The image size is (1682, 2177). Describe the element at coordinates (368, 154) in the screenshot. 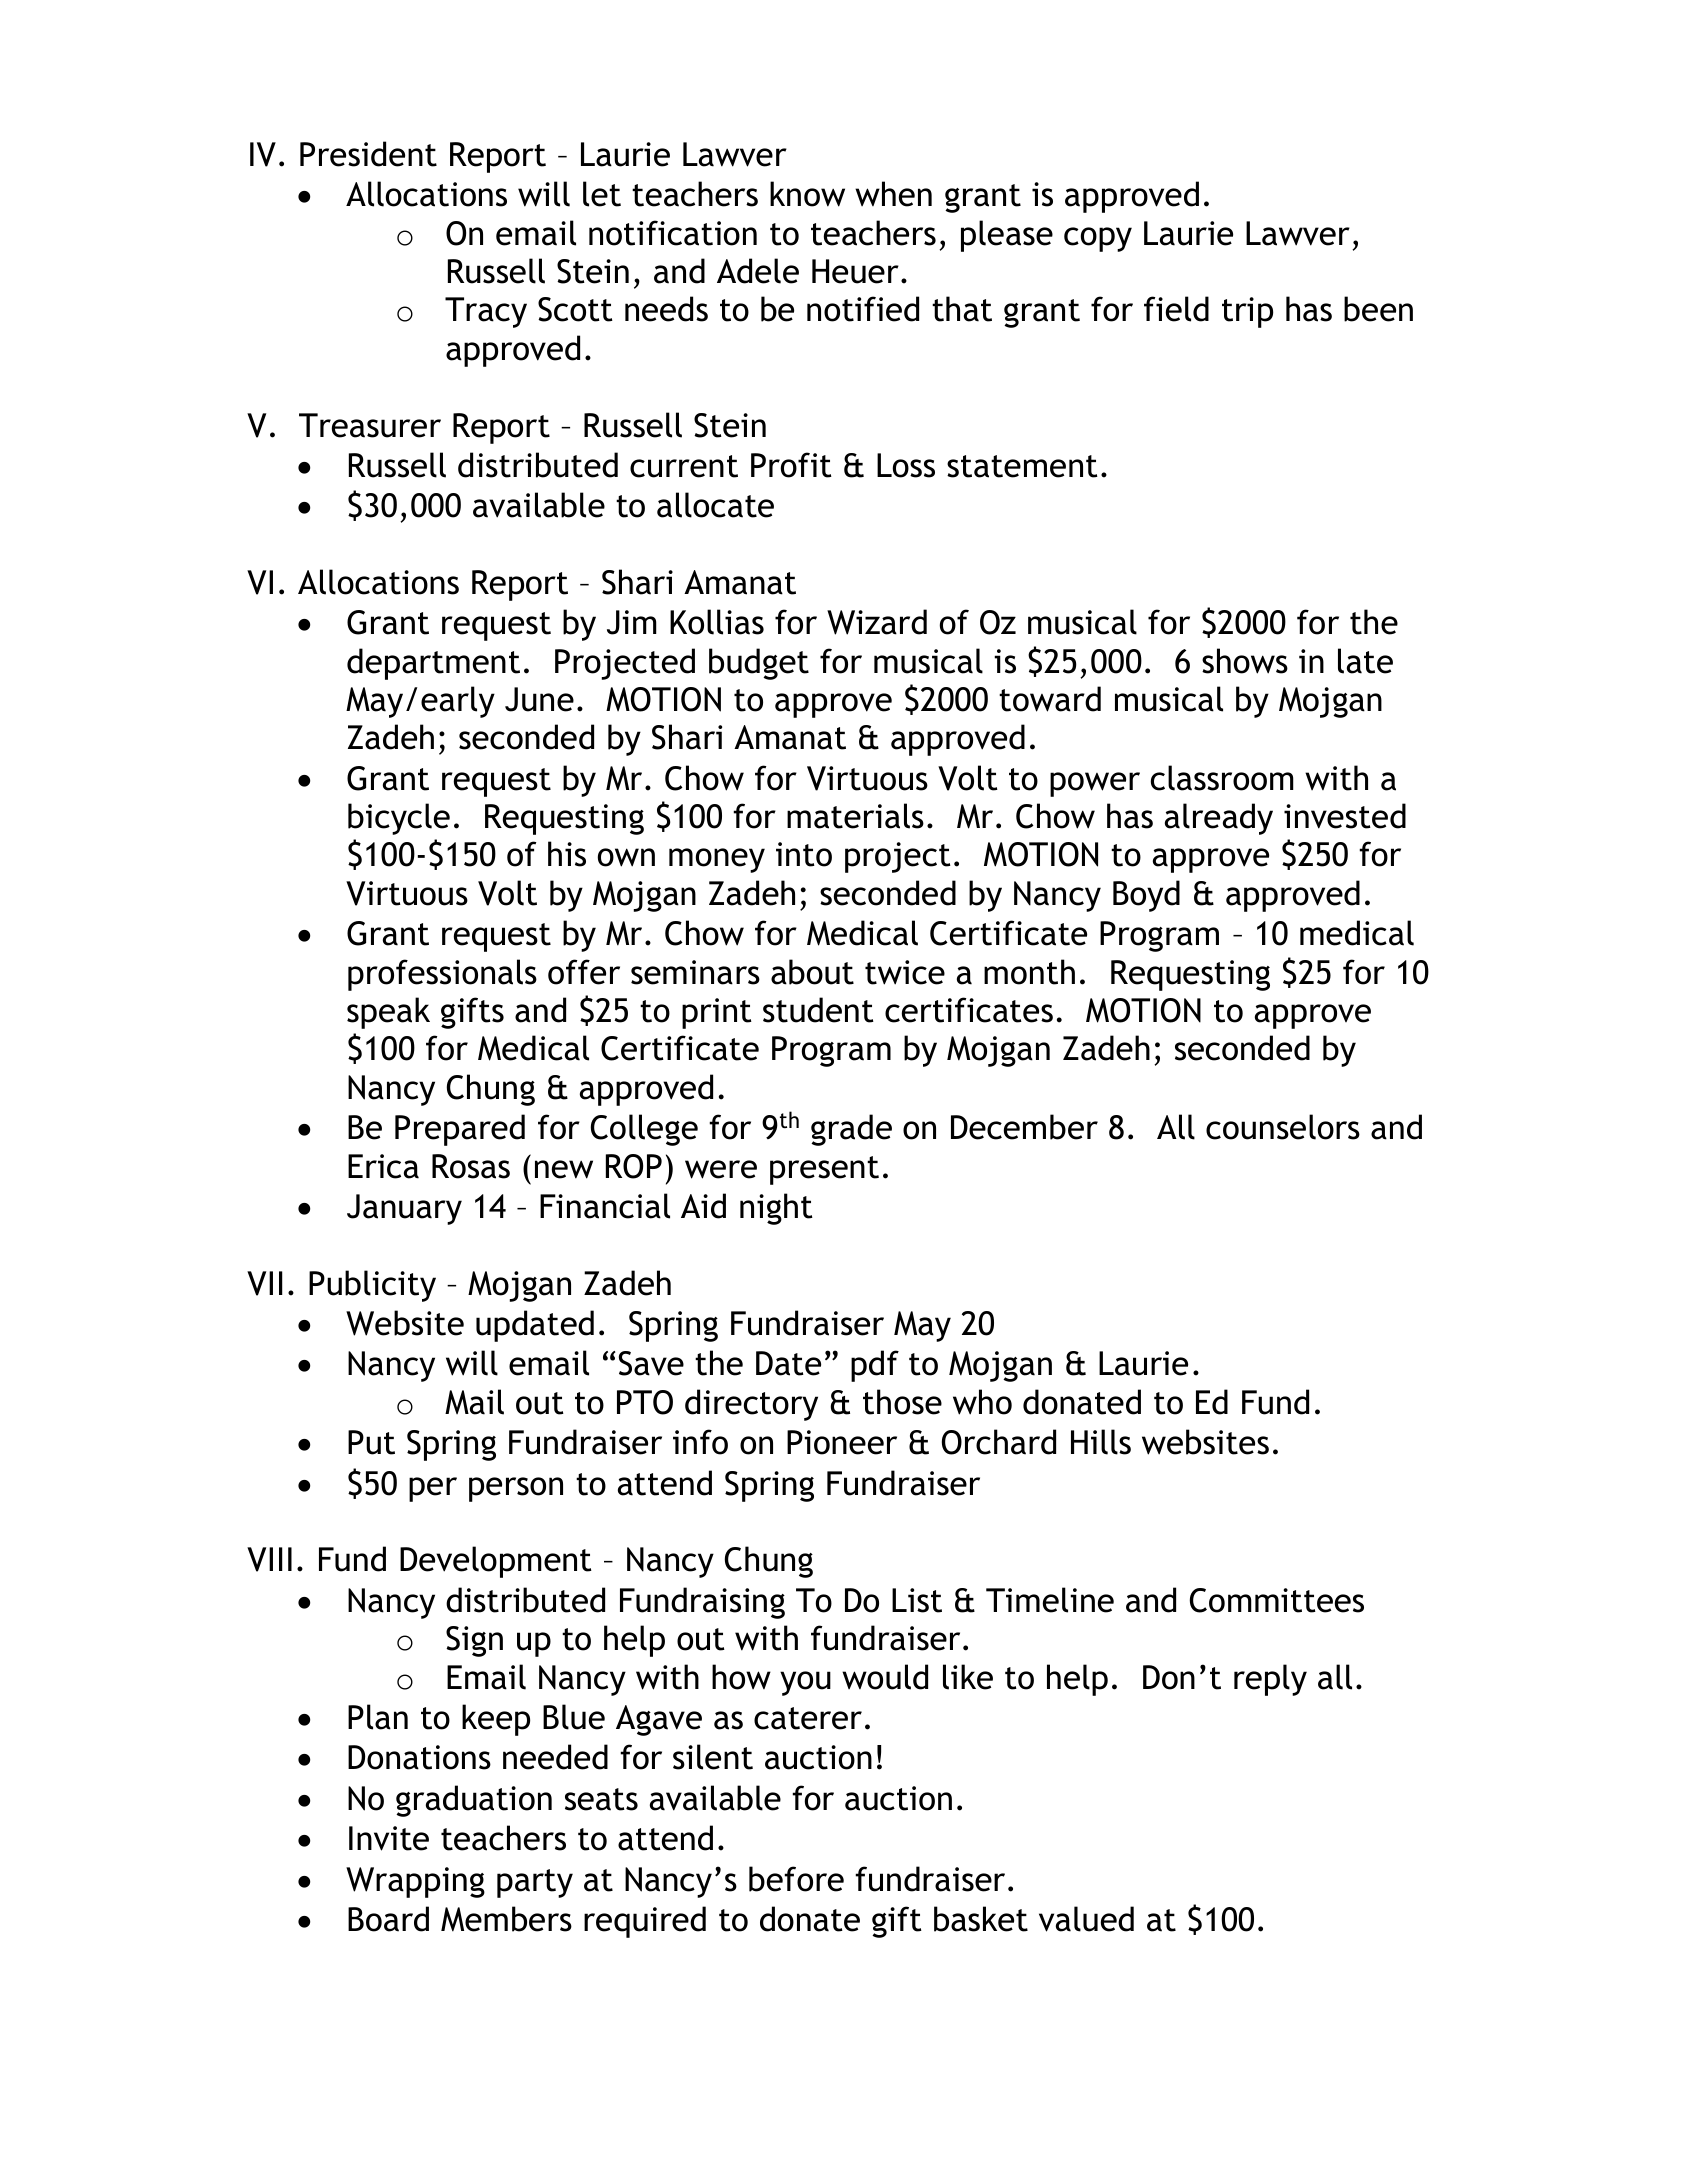

I see `President` at that location.
